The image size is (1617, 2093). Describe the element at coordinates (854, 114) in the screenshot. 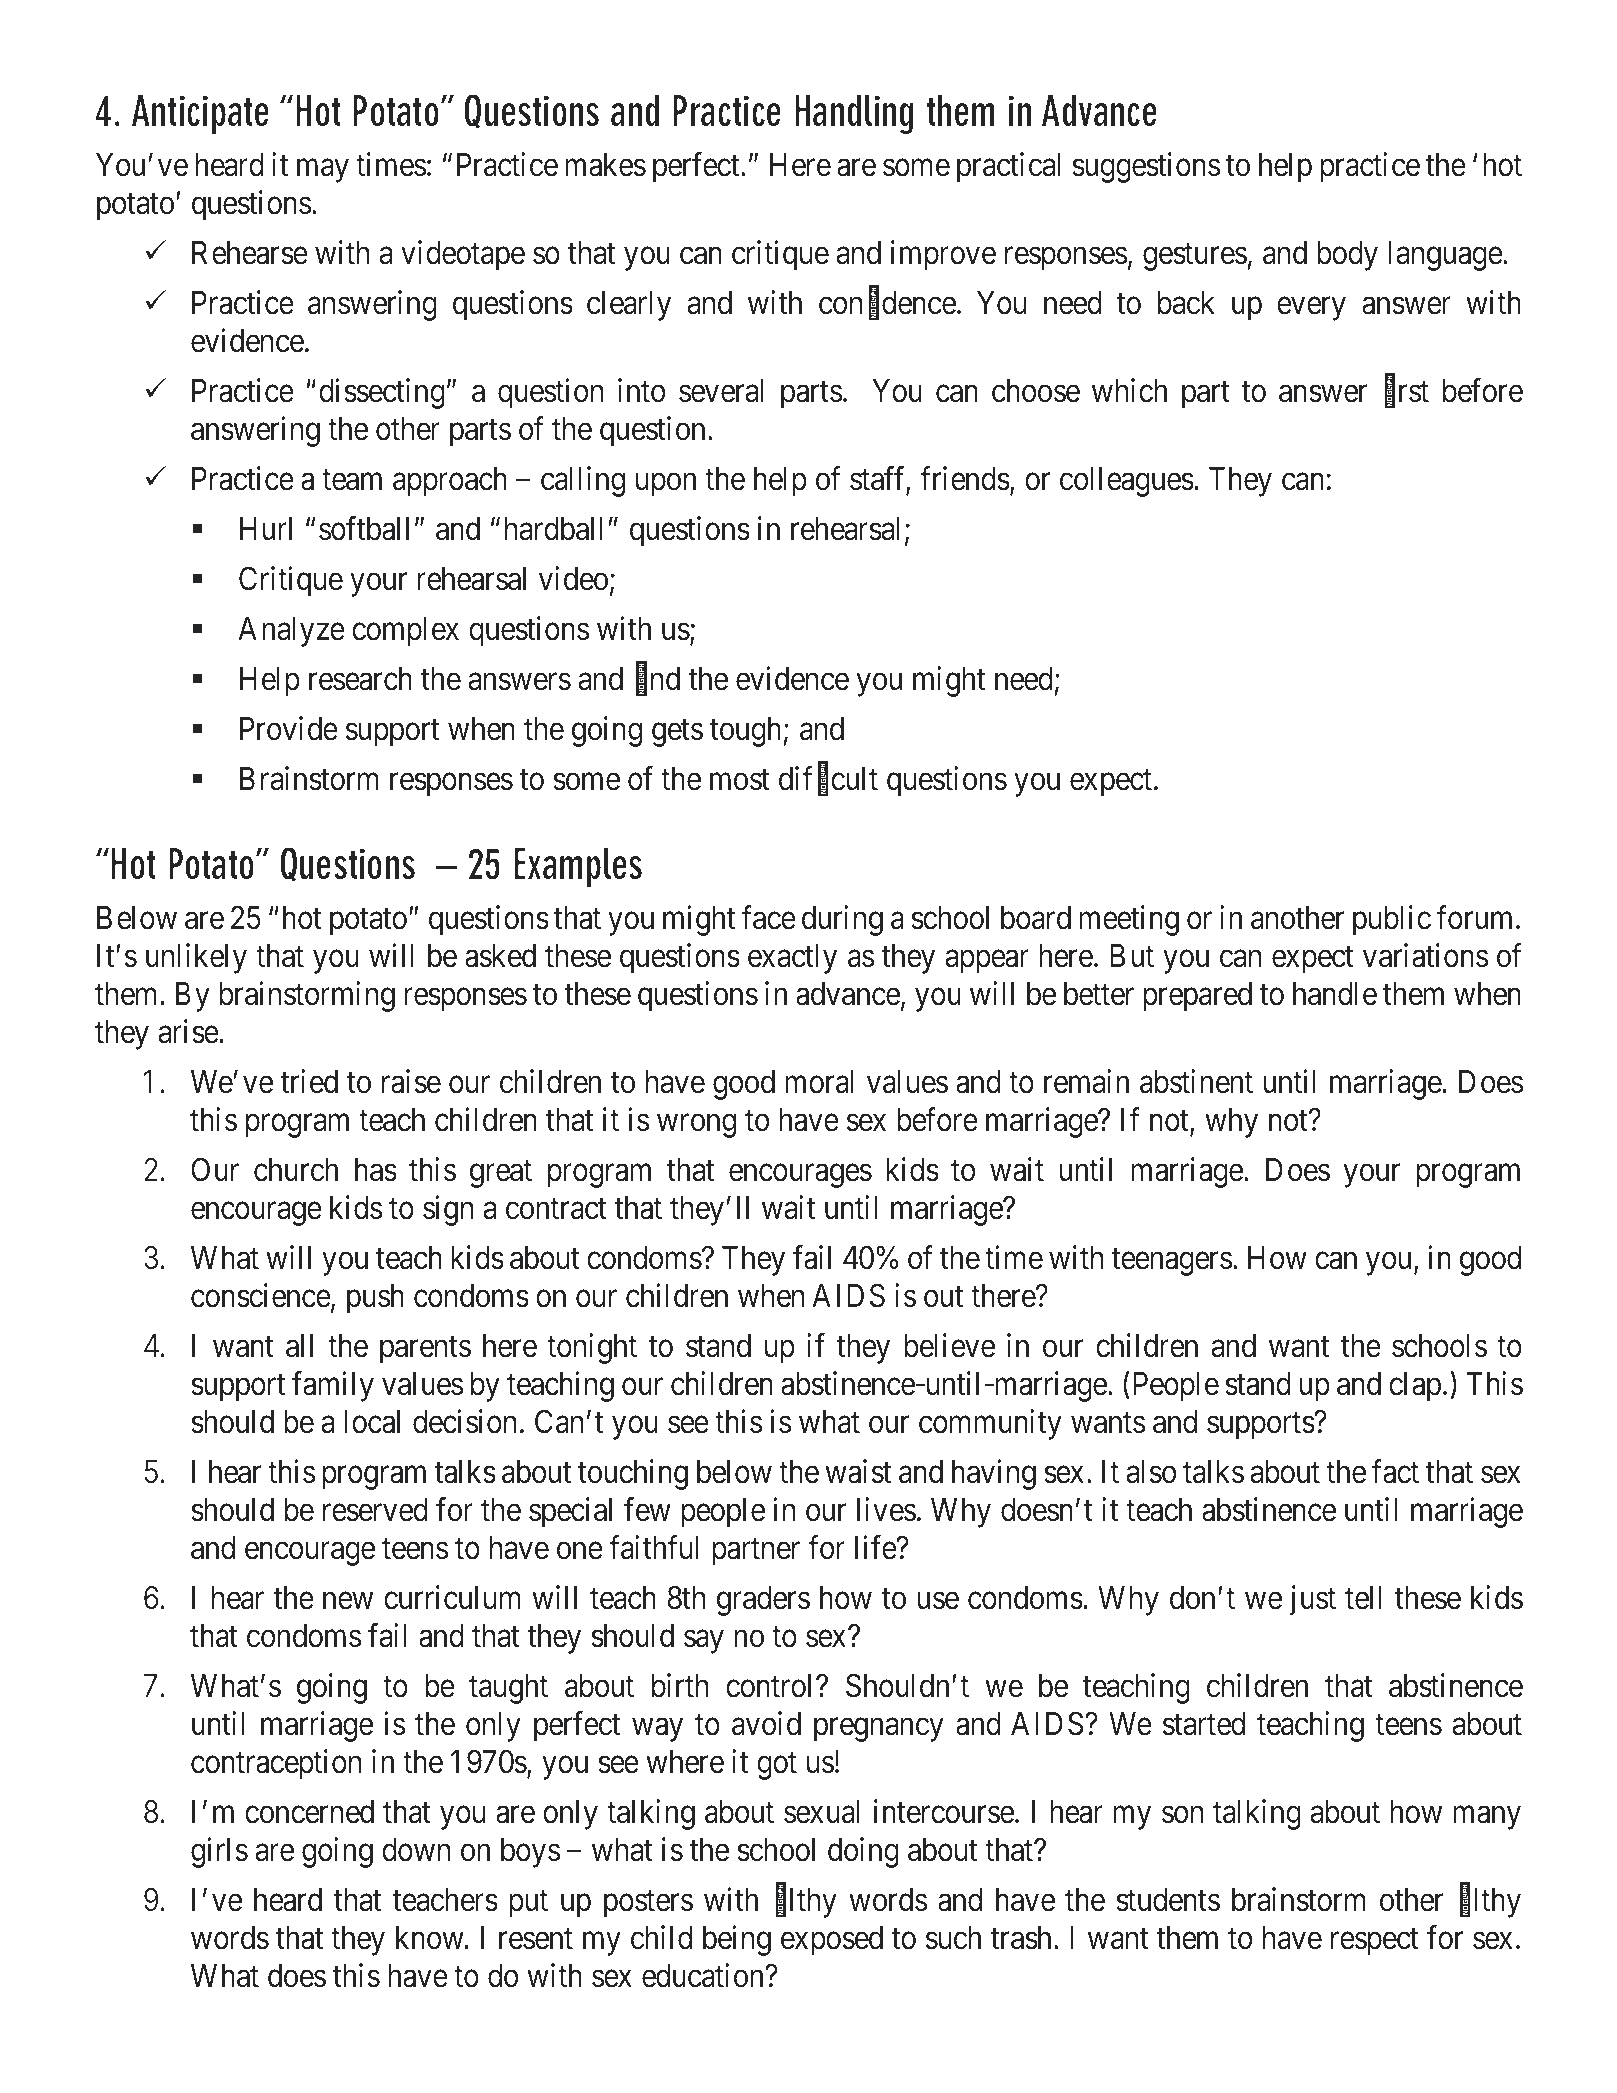

I see `Handling` at that location.
